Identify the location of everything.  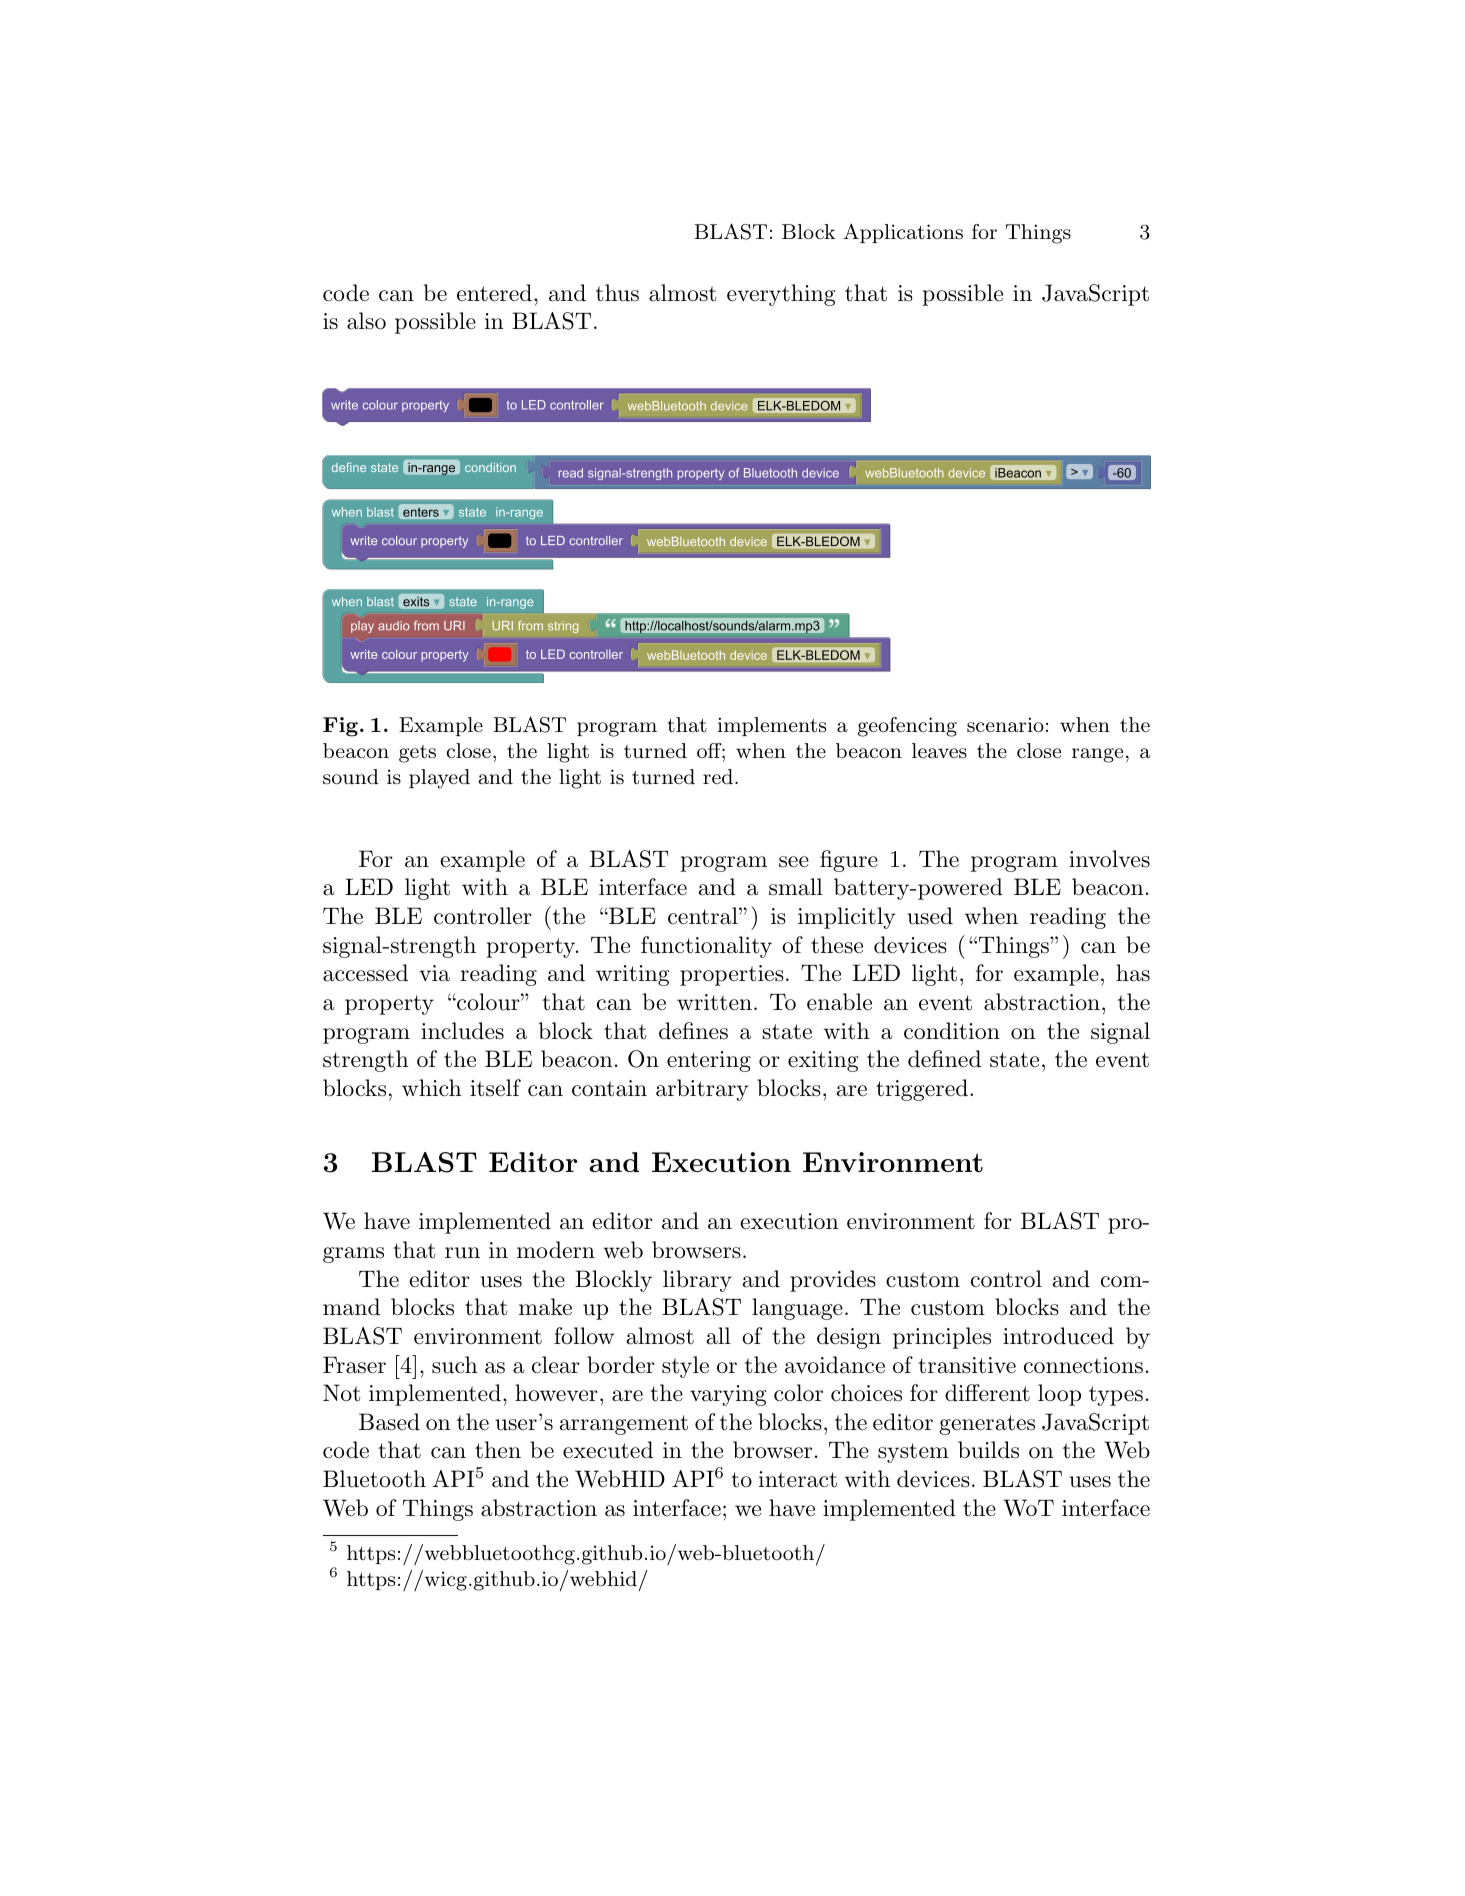
(781, 295).
